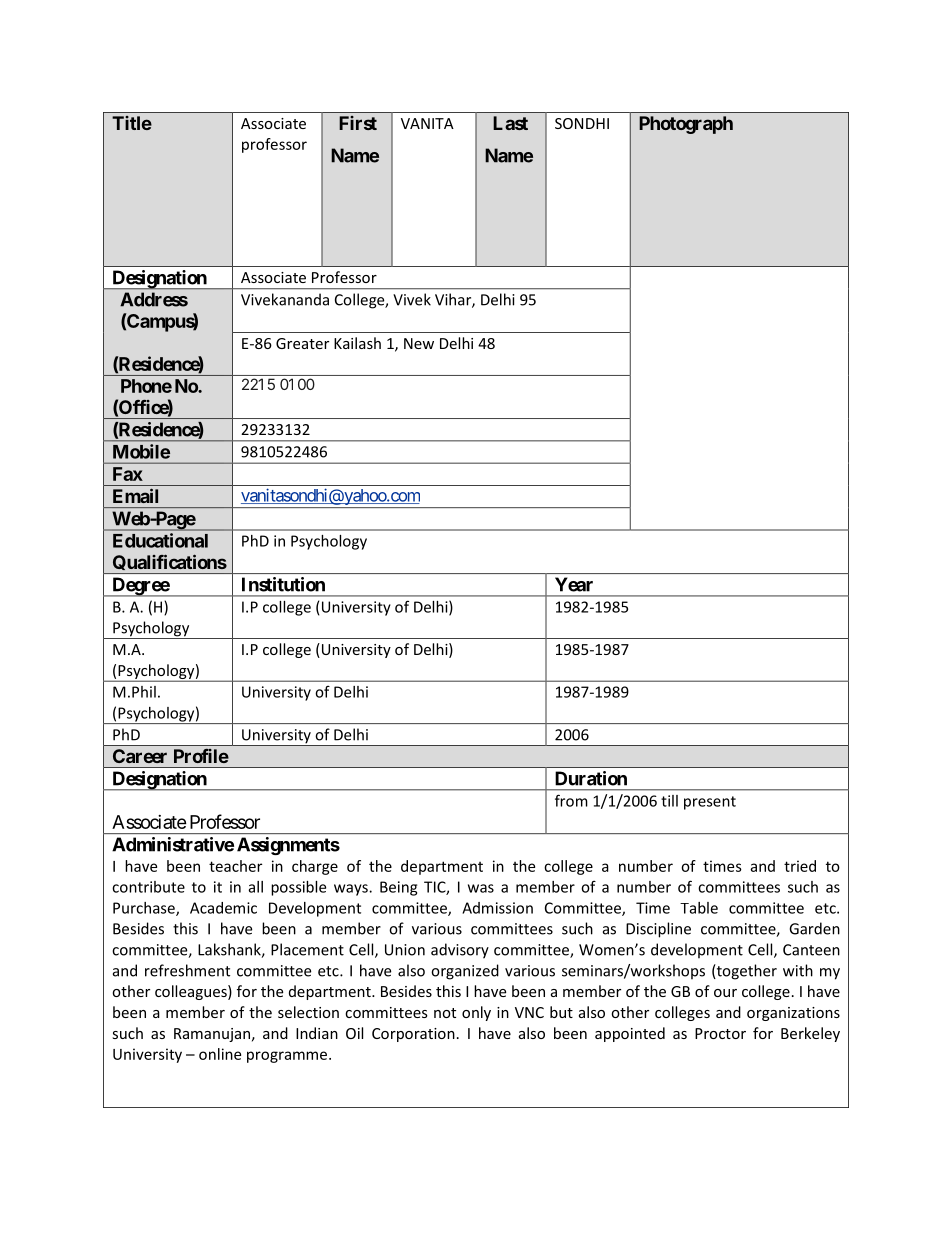 This screenshot has height=1233, width=952. What do you see at coordinates (710, 803) in the screenshot?
I see `present` at bounding box center [710, 803].
